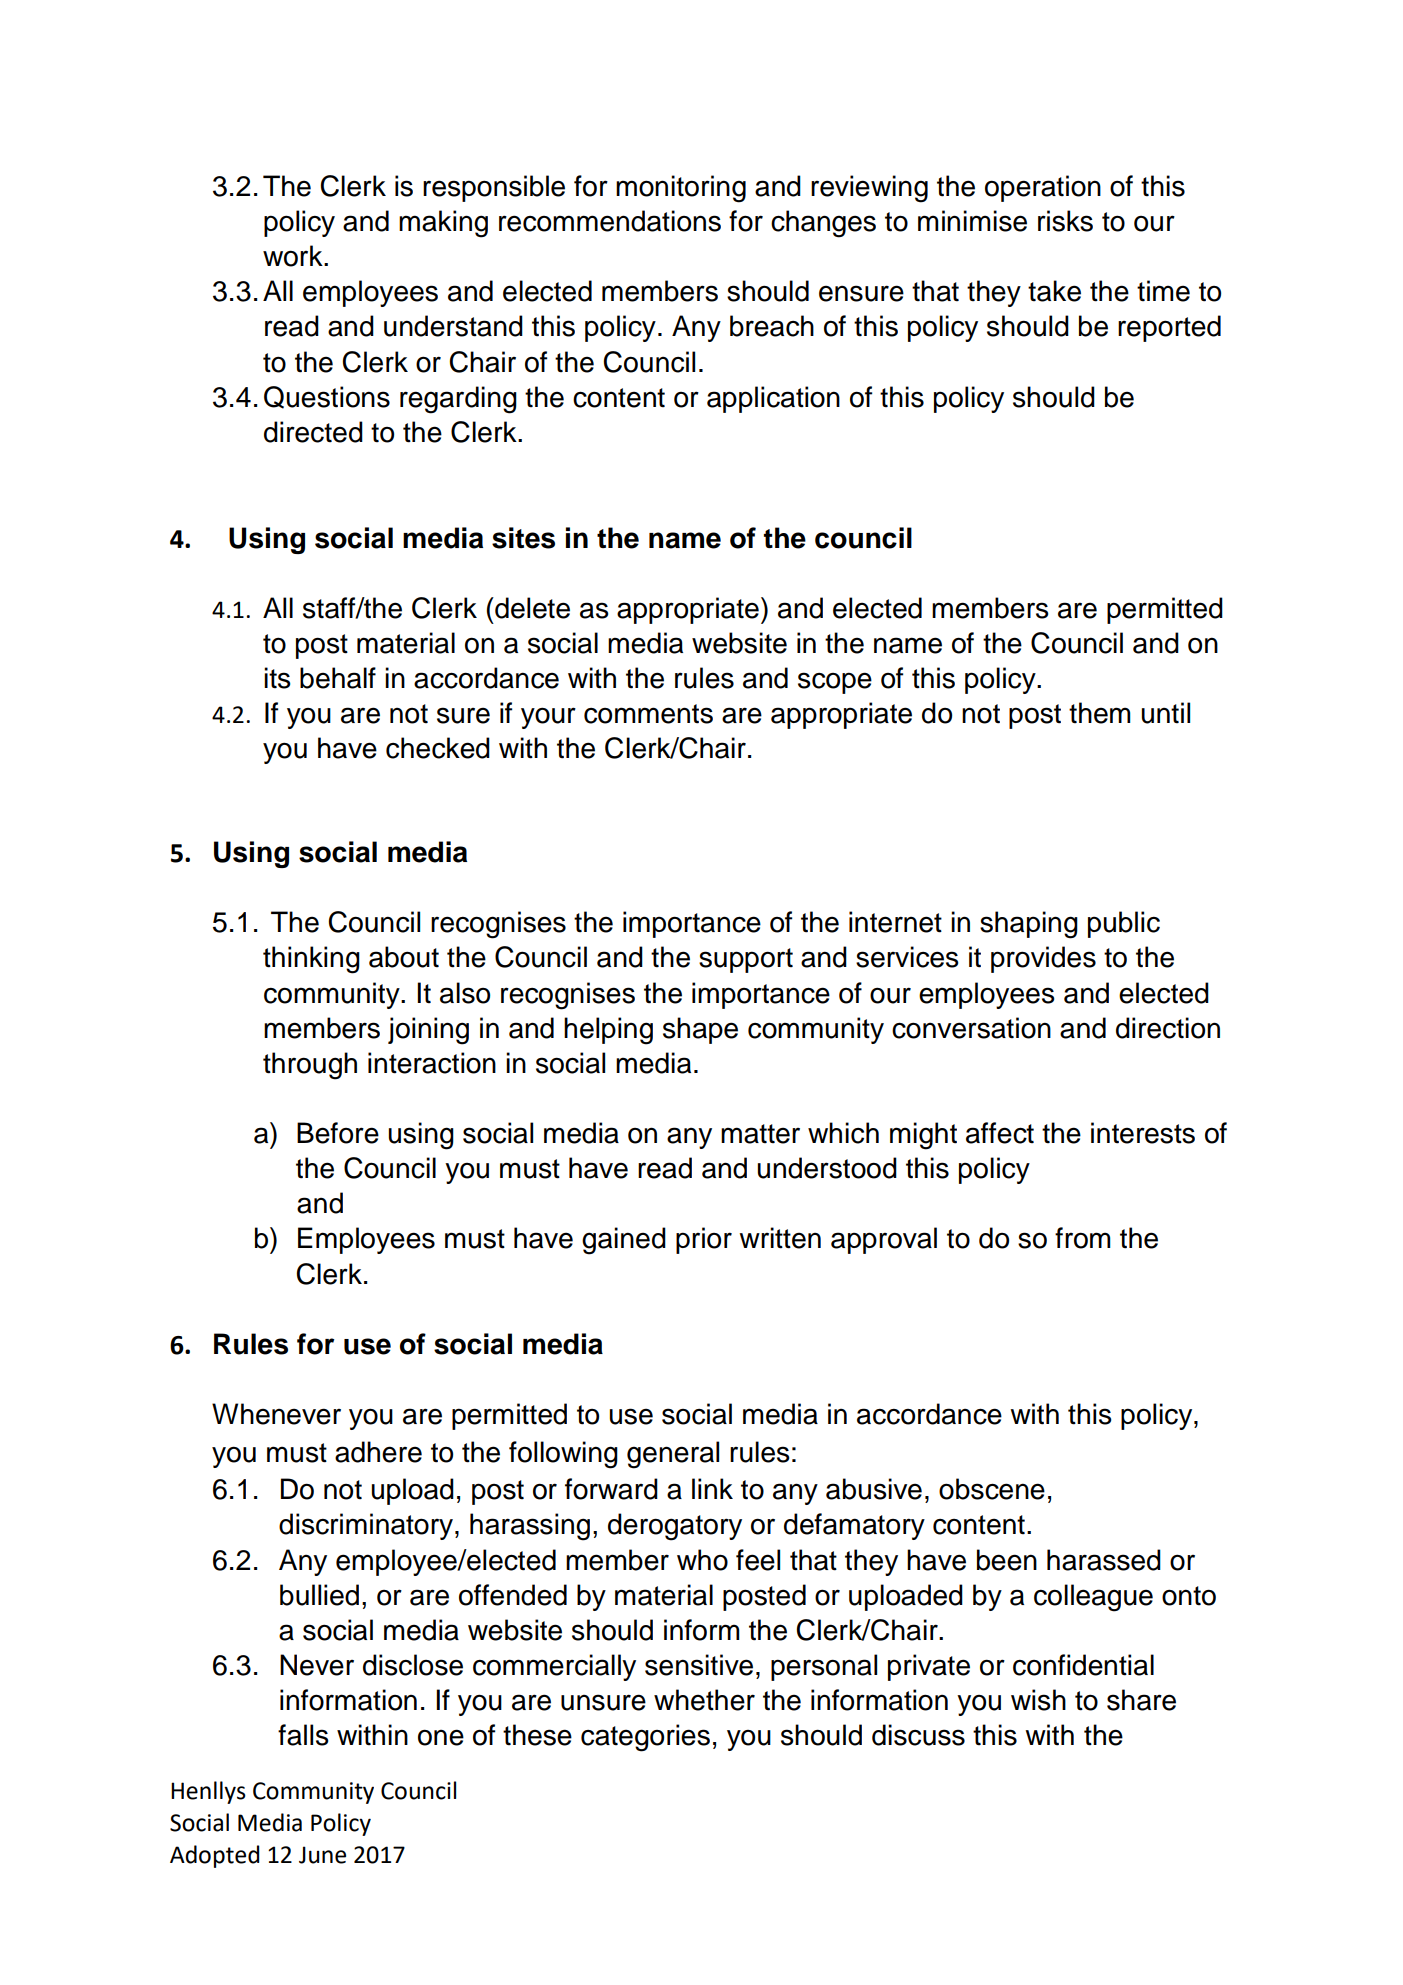 The width and height of the document is (1403, 1985). Describe the element at coordinates (367, 1526) in the document. I see `discriminatory` at that location.
